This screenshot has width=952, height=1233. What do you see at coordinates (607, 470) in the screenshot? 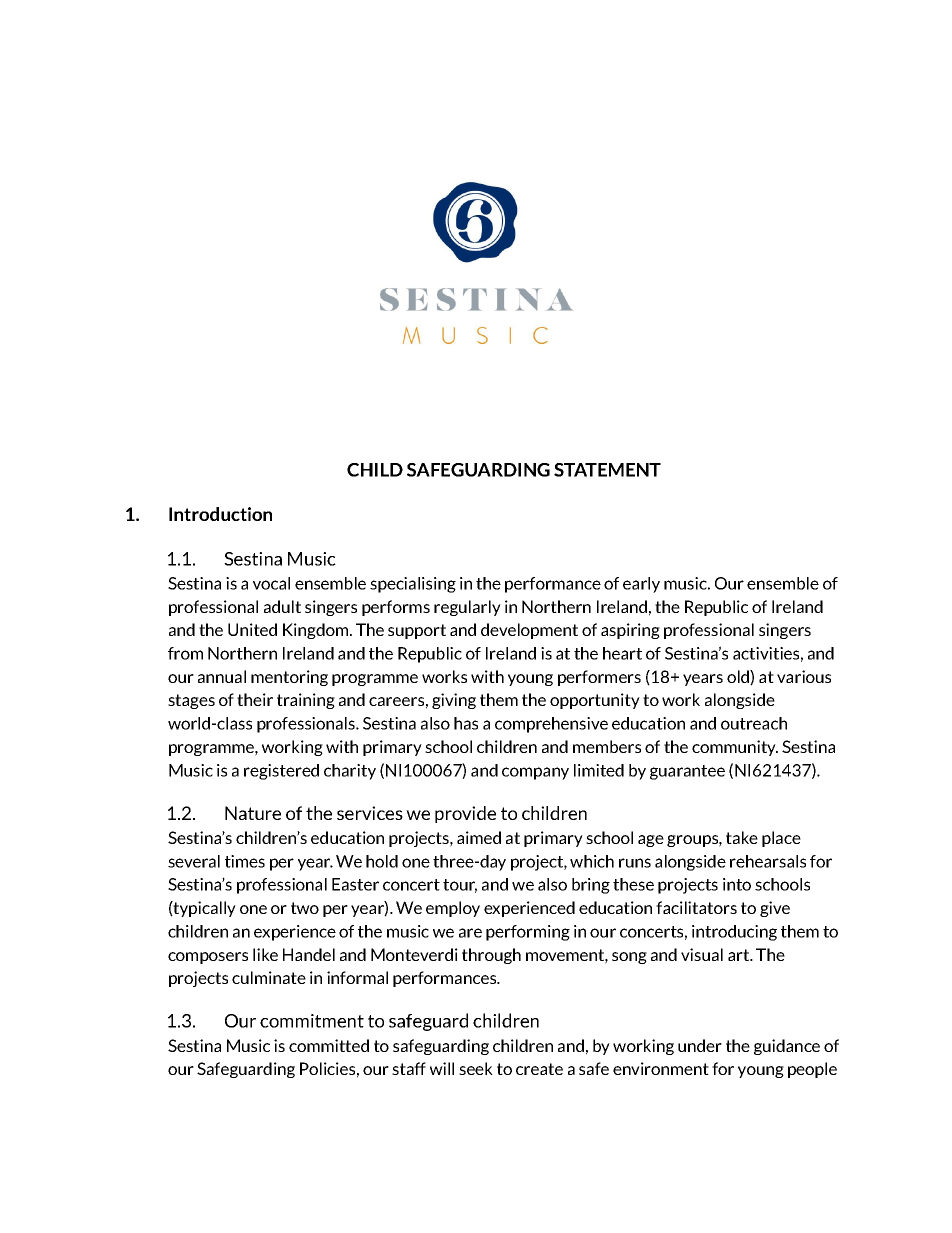
I see `STATEMENT` at bounding box center [607, 470].
